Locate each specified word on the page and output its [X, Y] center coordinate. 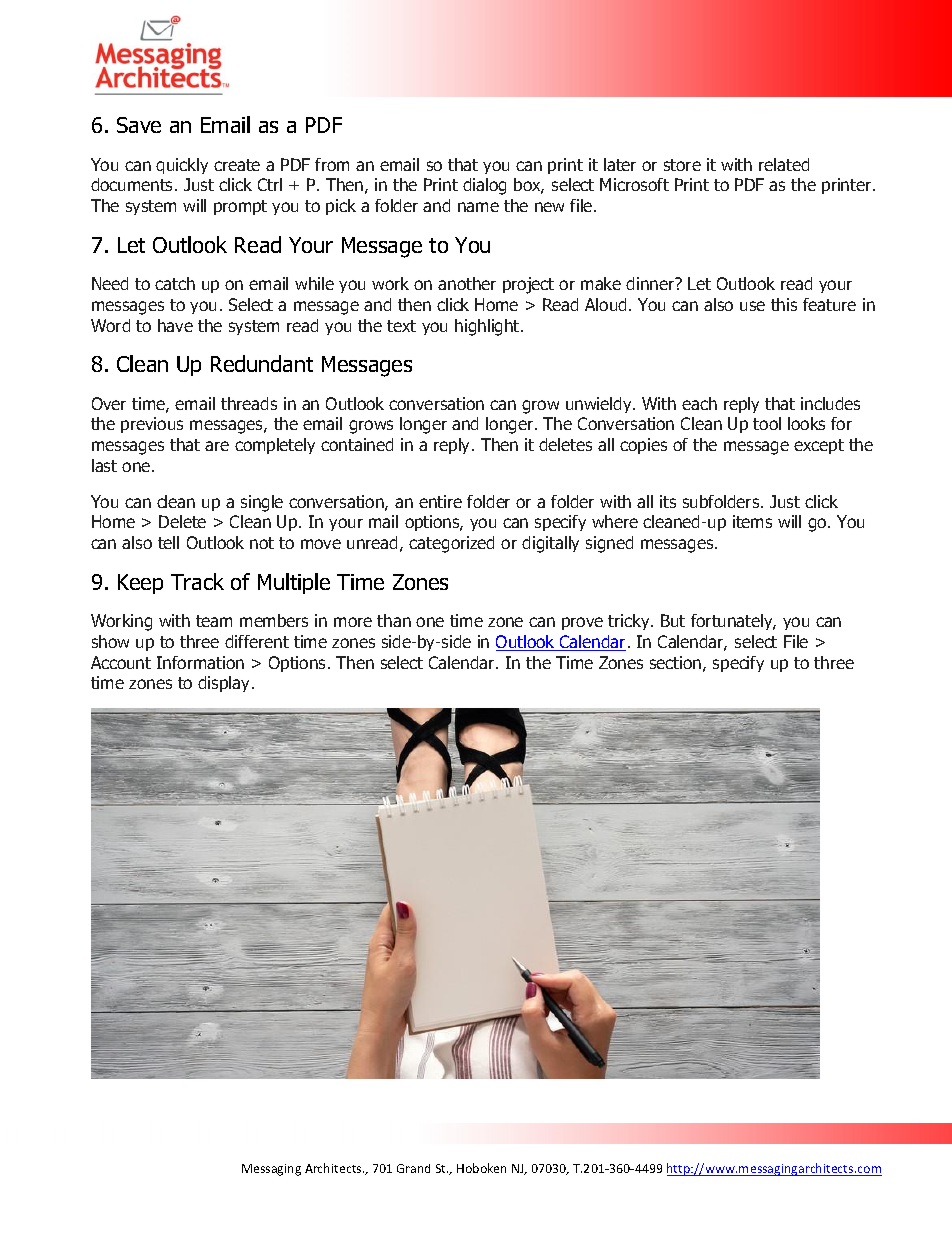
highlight [488, 327]
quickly [182, 166]
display [225, 684]
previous [152, 425]
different [257, 641]
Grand [413, 1168]
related [784, 164]
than [394, 620]
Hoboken [481, 1168]
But [673, 620]
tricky [630, 622]
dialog [484, 186]
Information [200, 662]
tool [767, 423]
